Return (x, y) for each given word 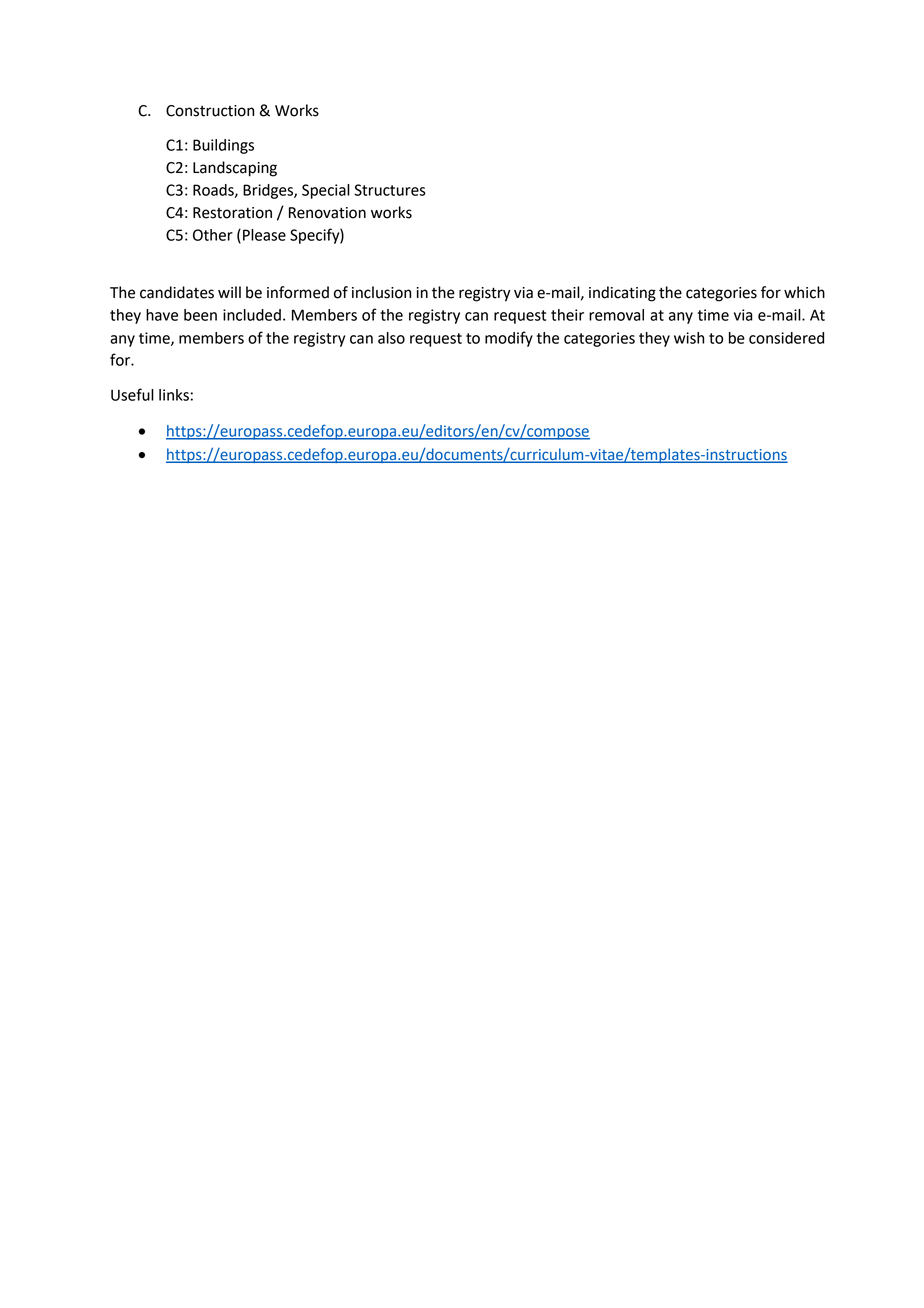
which (804, 292)
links (174, 395)
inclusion (381, 292)
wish (689, 338)
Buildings (223, 146)
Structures (390, 190)
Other (213, 235)
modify (509, 339)
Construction (210, 111)
